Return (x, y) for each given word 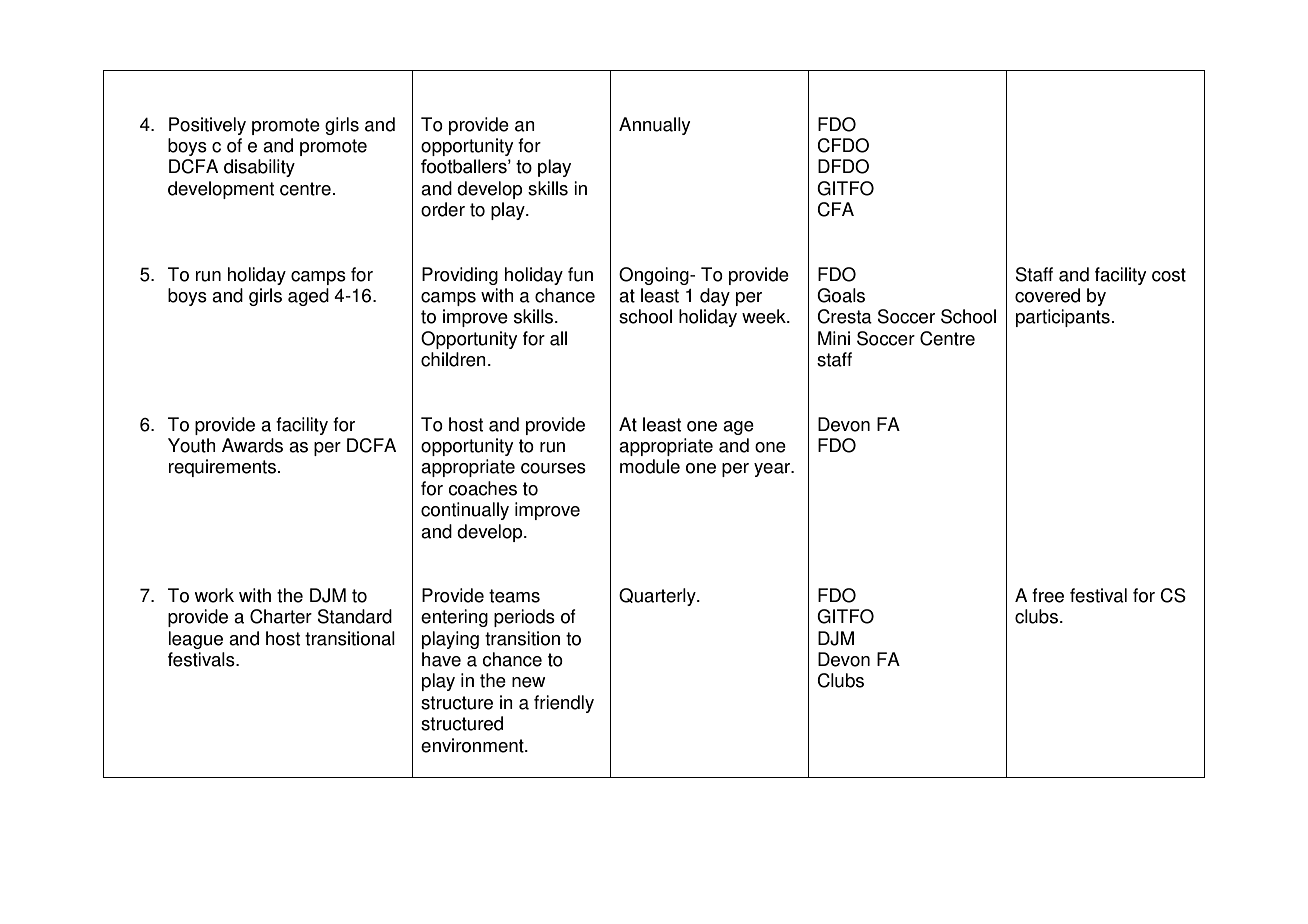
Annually (654, 126)
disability (259, 168)
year (773, 470)
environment (473, 745)
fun (580, 274)
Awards (252, 445)
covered (1047, 295)
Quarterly (658, 597)
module (650, 466)
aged (308, 297)
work (214, 595)
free (1048, 595)
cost (1169, 275)
